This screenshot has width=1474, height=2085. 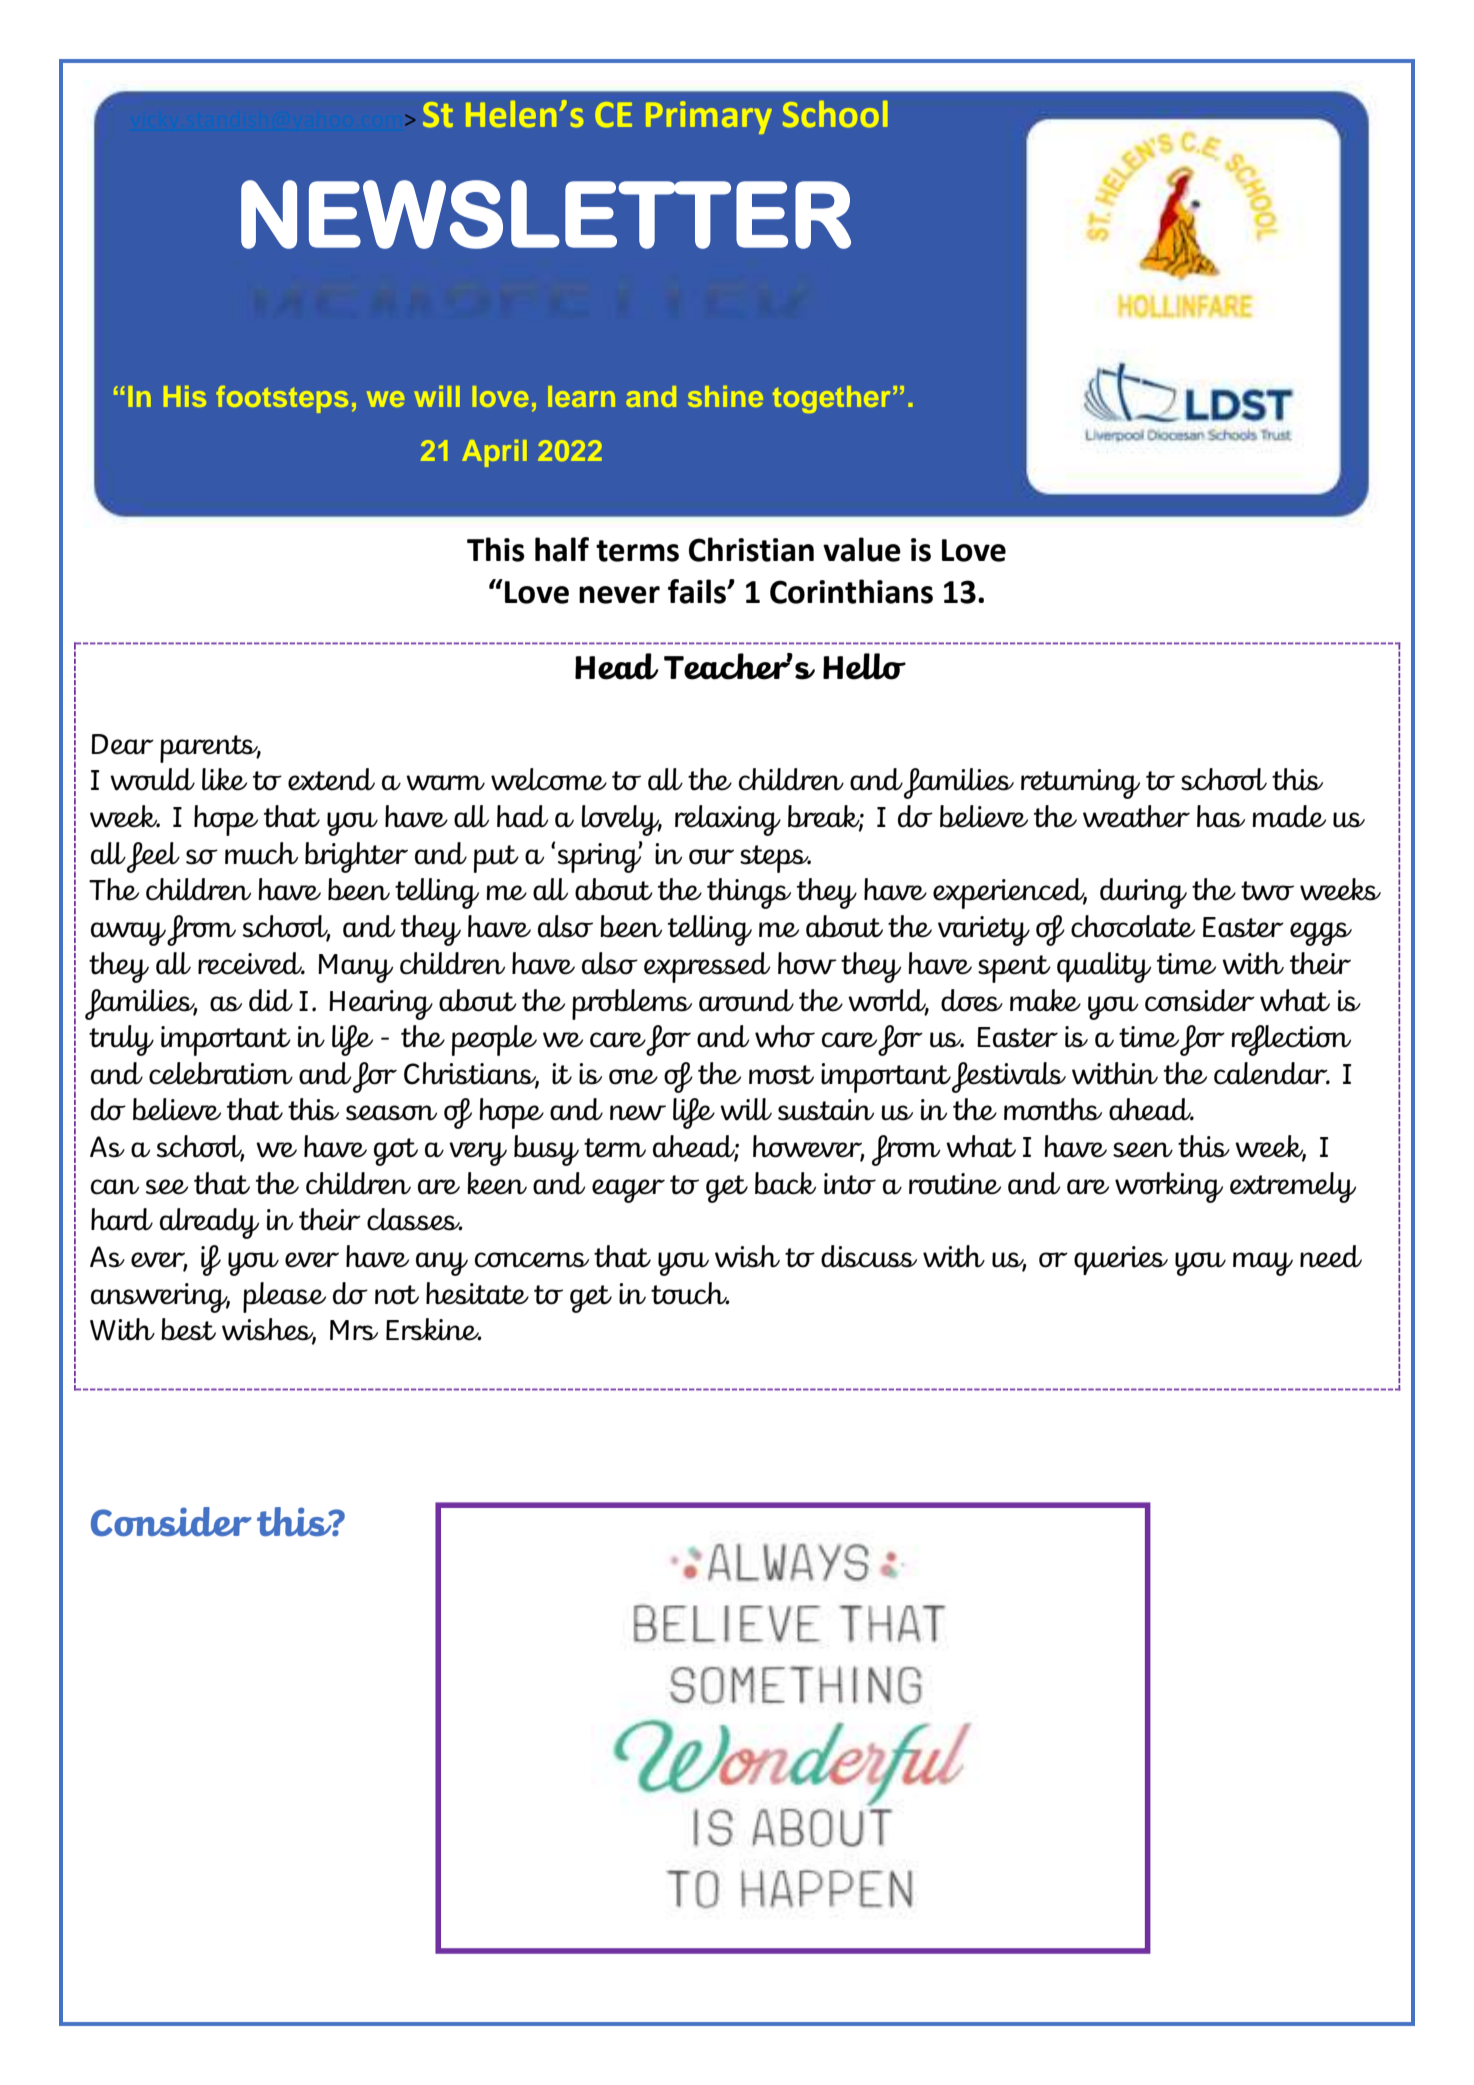 I want to click on NEWSLETTER, so click(x=546, y=214).
